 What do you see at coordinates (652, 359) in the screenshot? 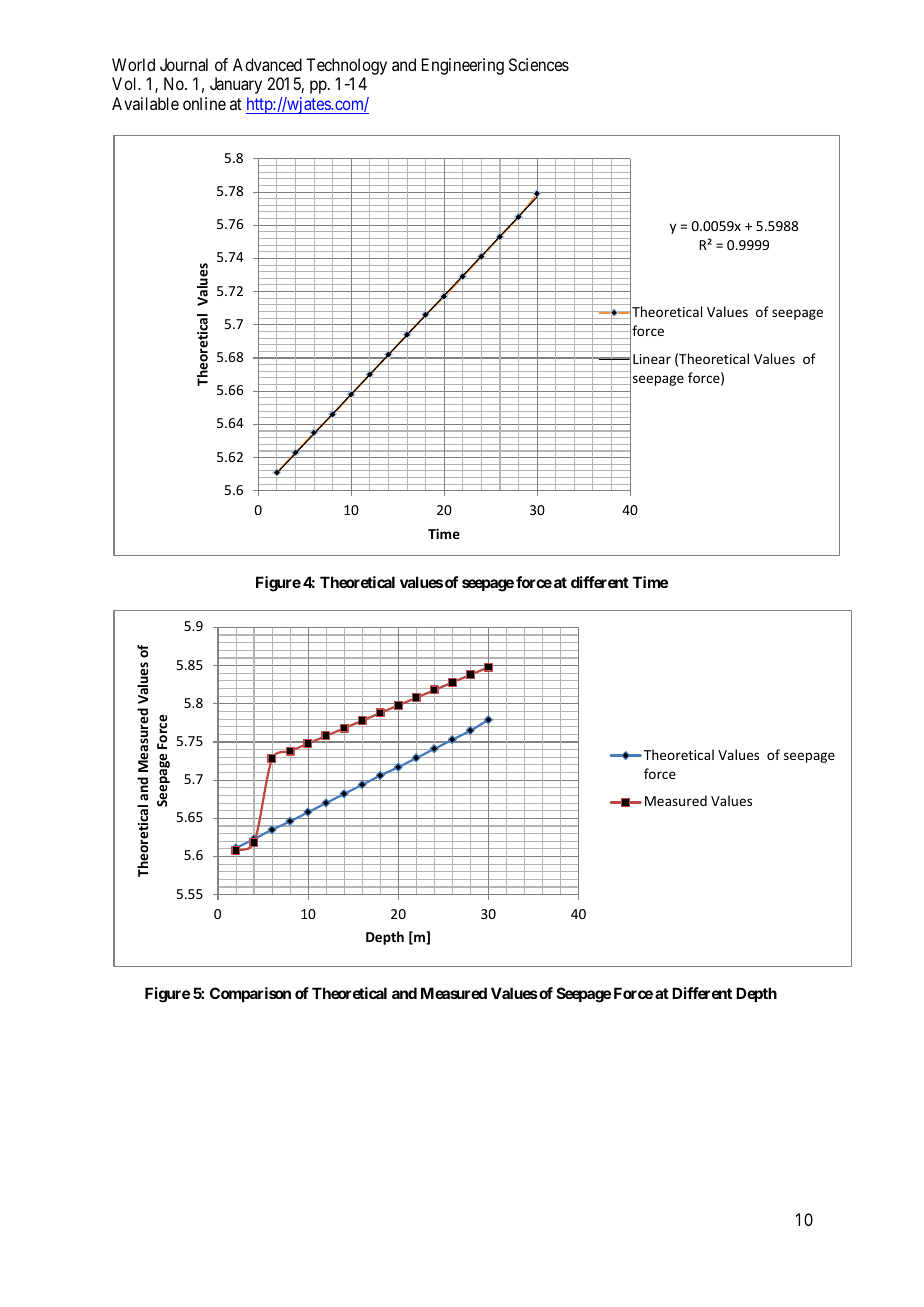
I see `Linear` at bounding box center [652, 359].
